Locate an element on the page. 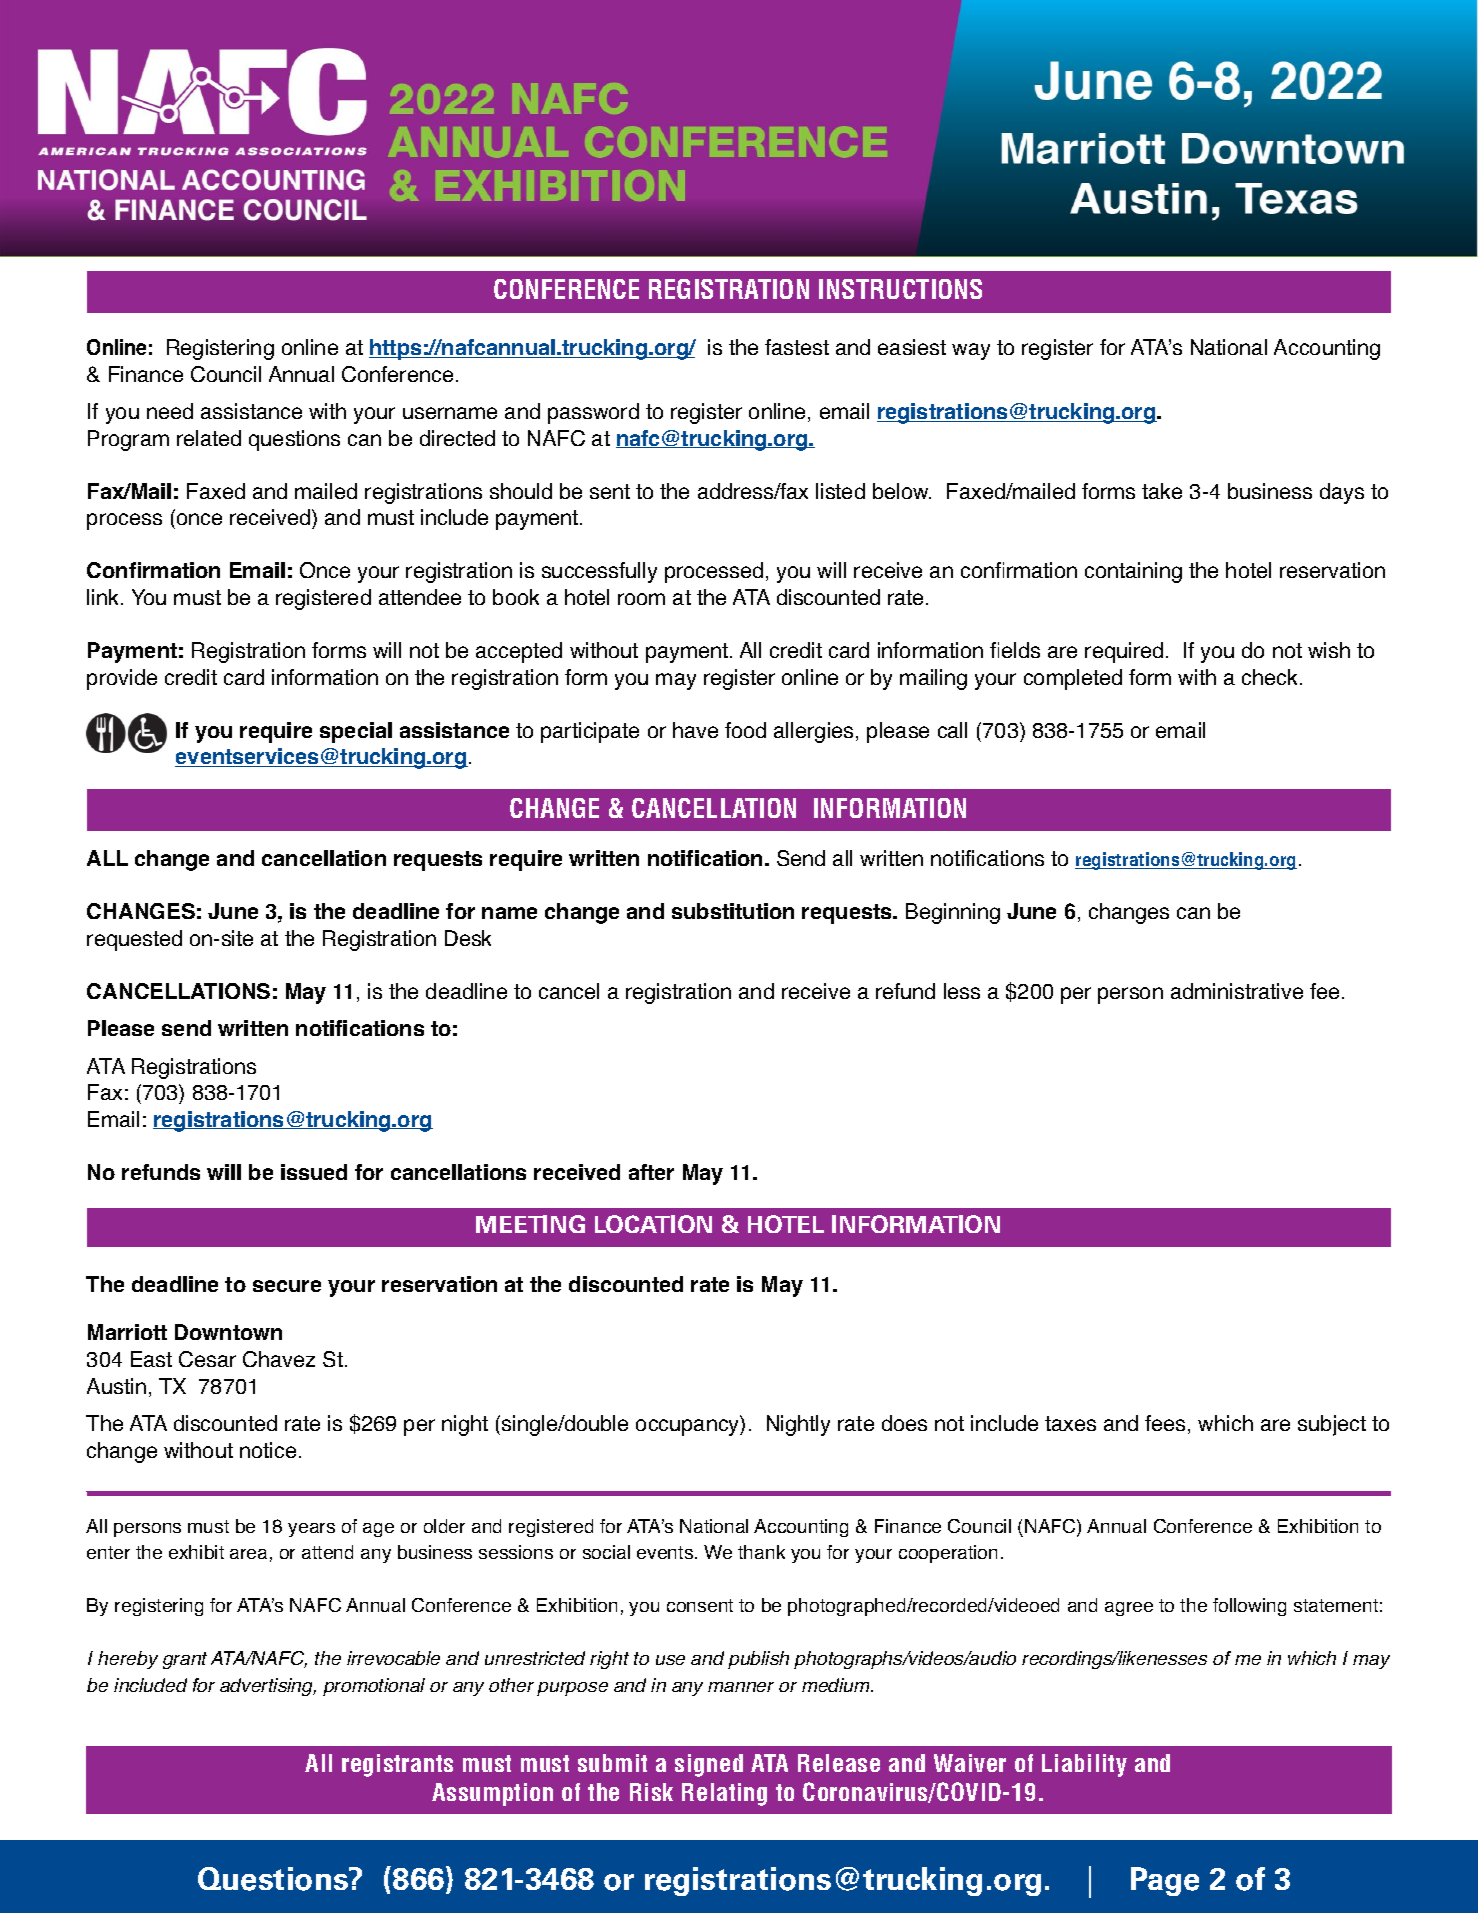 Image resolution: width=1478 pixels, height=1913 pixels. Relating is located at coordinates (724, 1794).
